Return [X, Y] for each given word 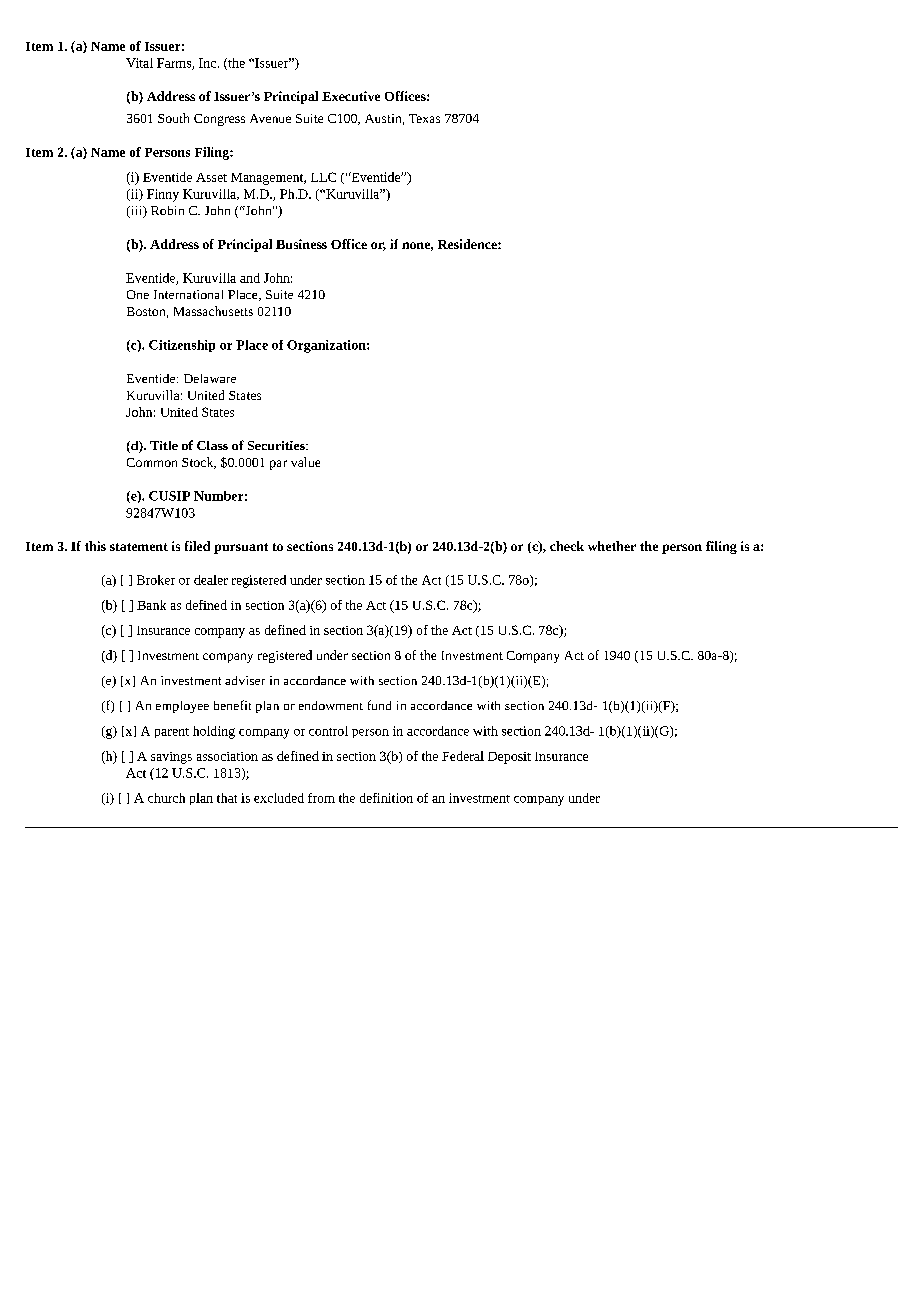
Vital [139, 63]
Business [301, 244]
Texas [424, 118]
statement [139, 547]
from [321, 798]
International [188, 294]
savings [171, 758]
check [567, 546]
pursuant [241, 548]
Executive [351, 96]
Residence [468, 244]
